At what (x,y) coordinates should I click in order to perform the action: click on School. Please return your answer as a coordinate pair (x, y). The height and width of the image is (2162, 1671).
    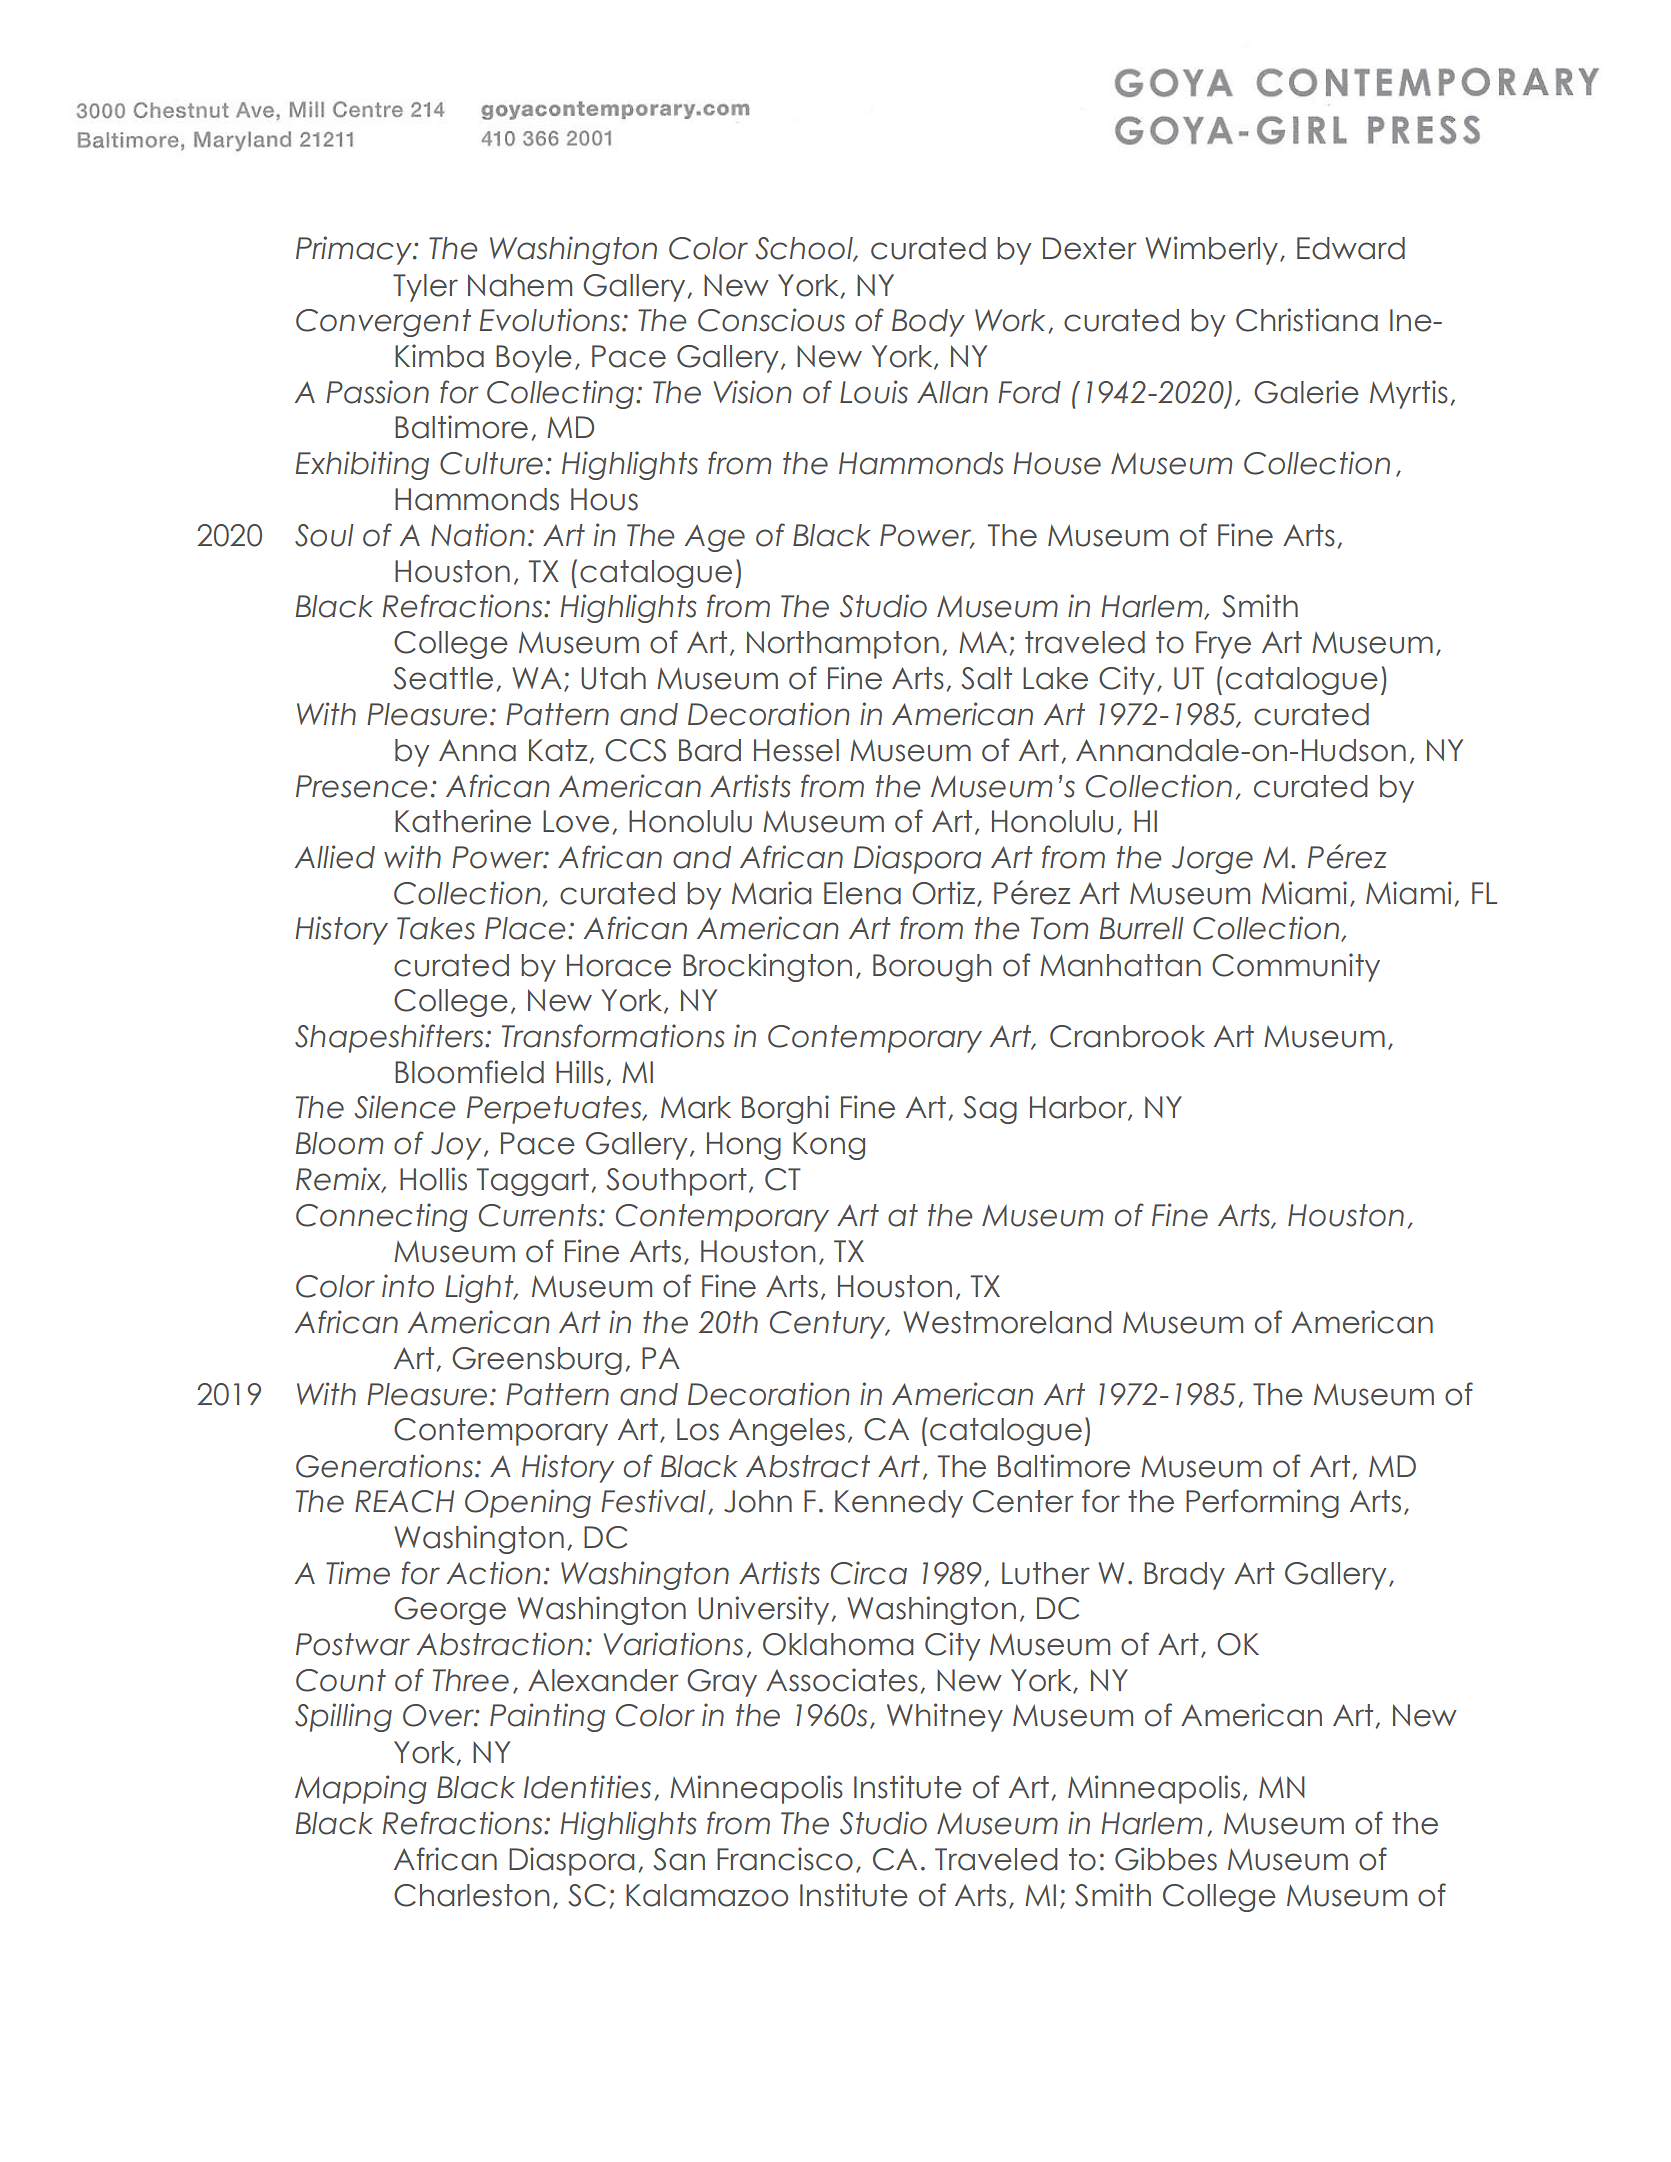
    Looking at the image, I should click on (805, 249).
